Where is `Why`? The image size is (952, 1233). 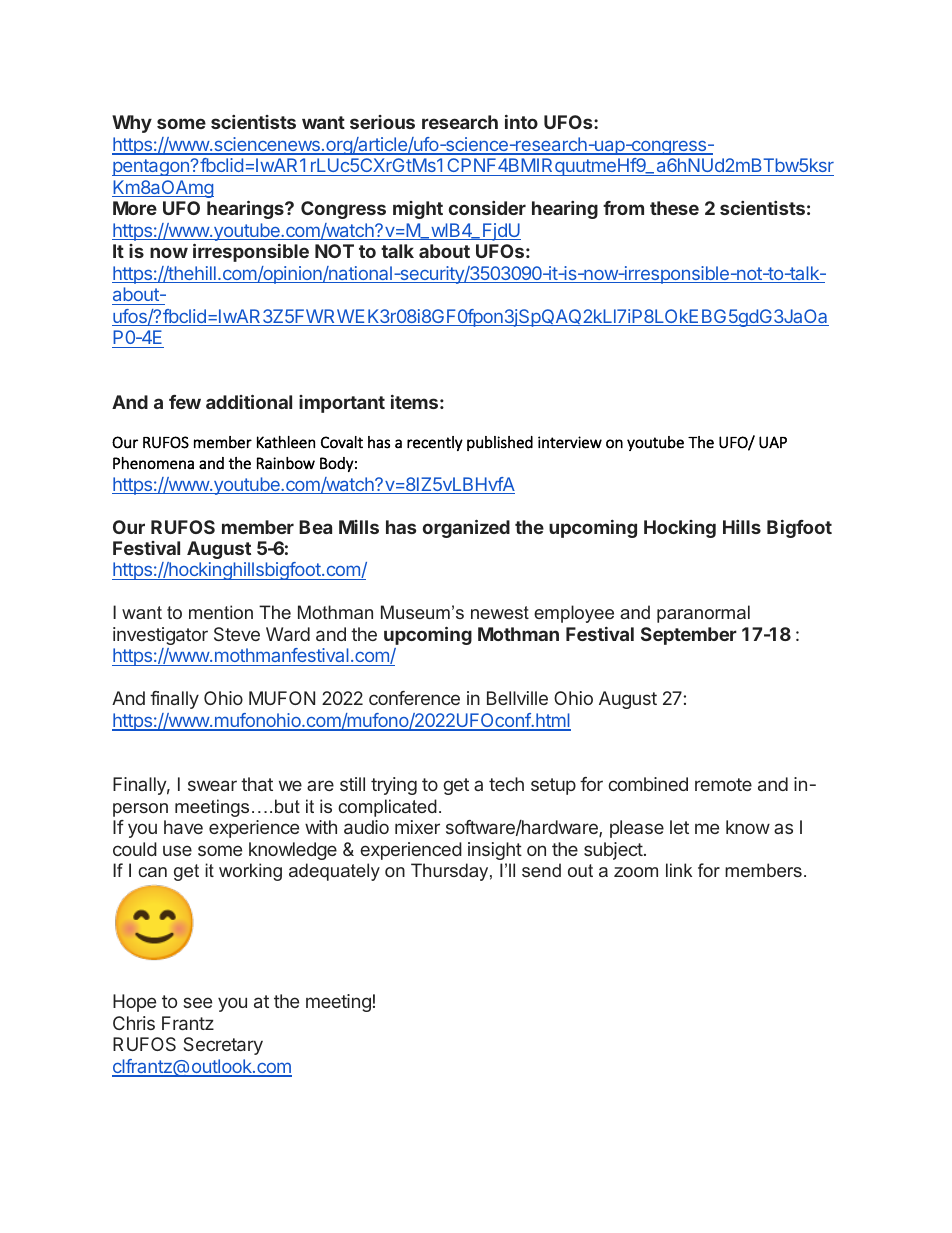 Why is located at coordinates (132, 124).
